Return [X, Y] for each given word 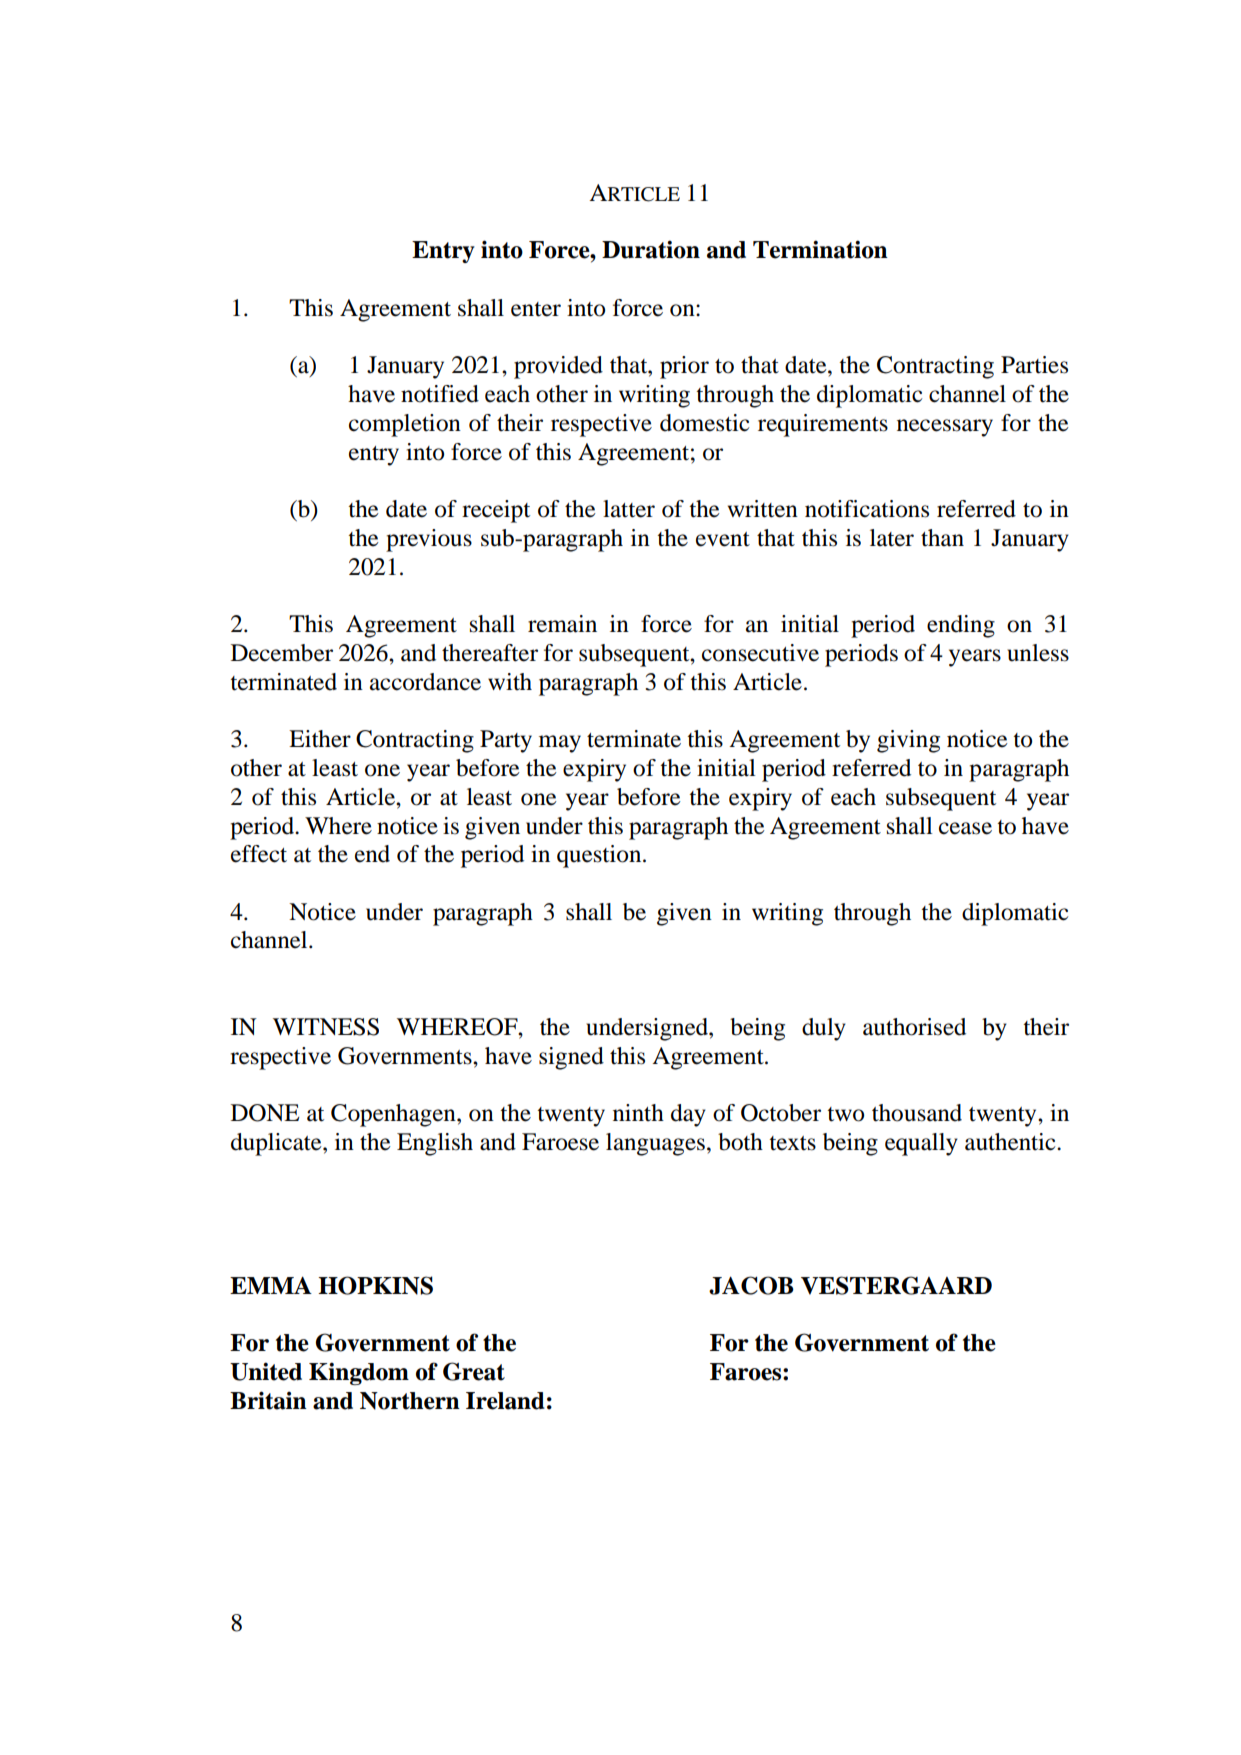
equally [921, 1144]
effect [259, 854]
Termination [820, 249]
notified [440, 394]
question [600, 856]
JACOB [751, 1285]
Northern [410, 1401]
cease [965, 828]
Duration [651, 249]
